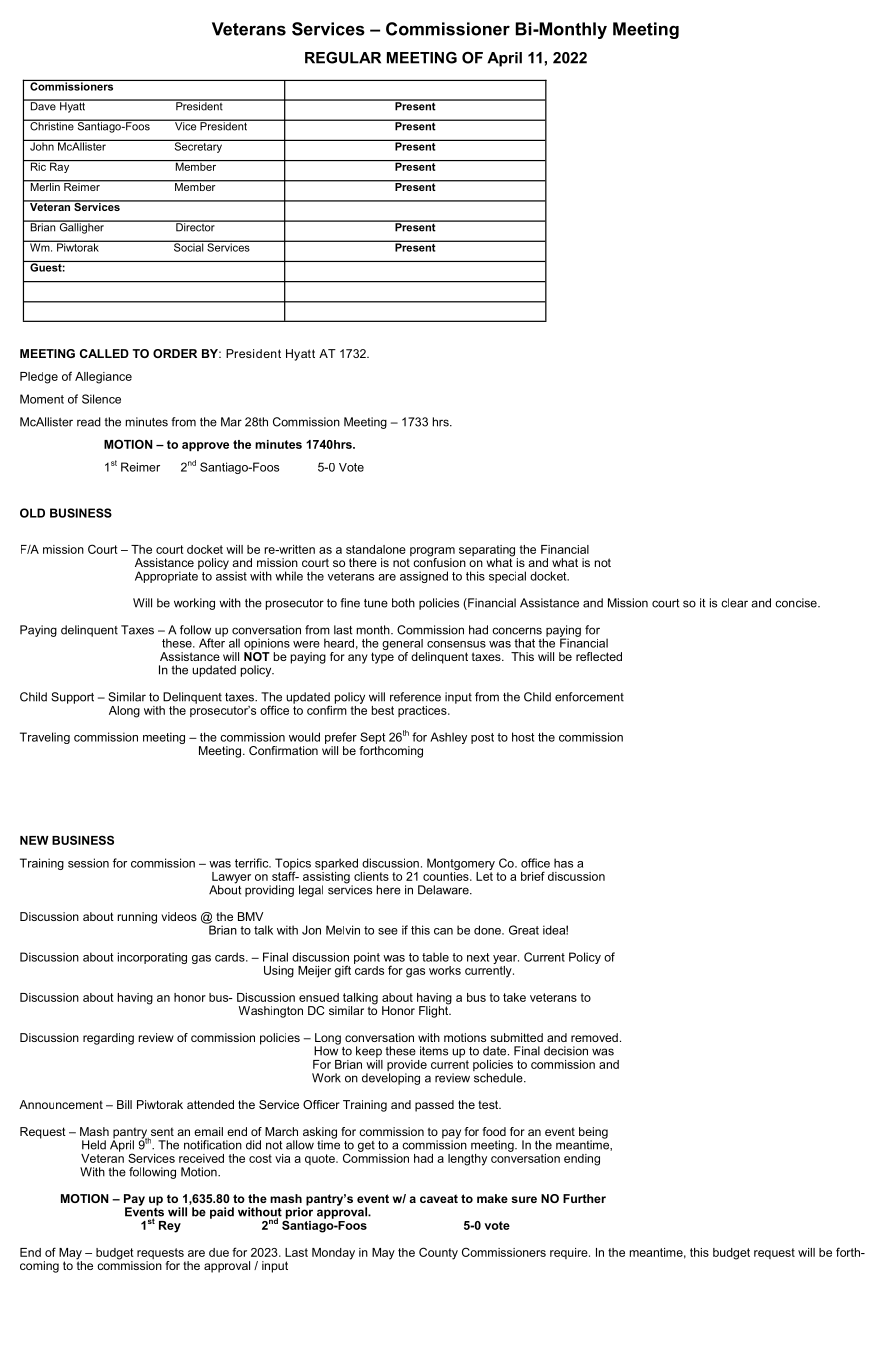 Image resolution: width=887 pixels, height=1372 pixels. Describe the element at coordinates (439, 1198) in the page. I see `caveat` at that location.
